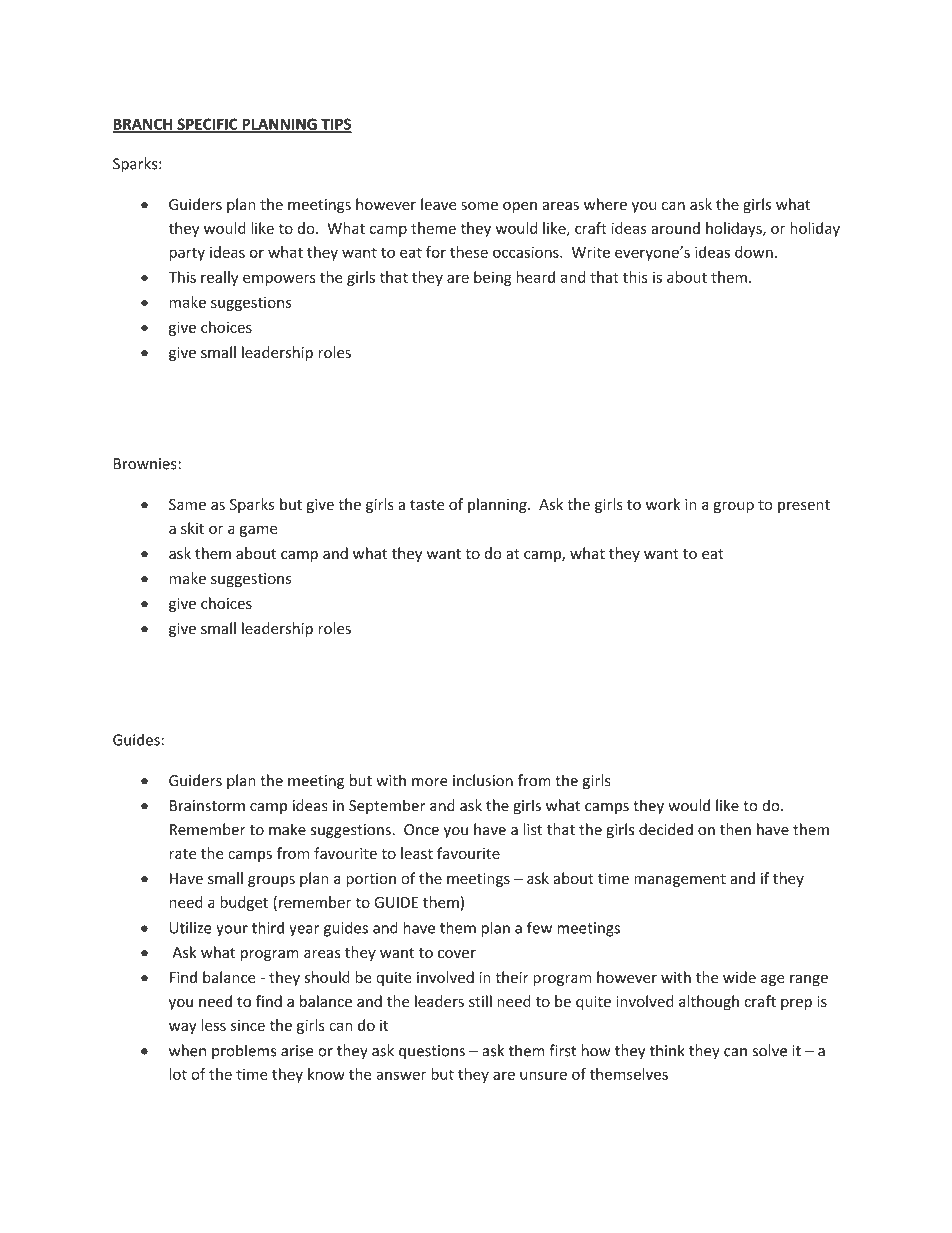  Describe the element at coordinates (207, 125) in the image. I see `SPECIFIC` at that location.
